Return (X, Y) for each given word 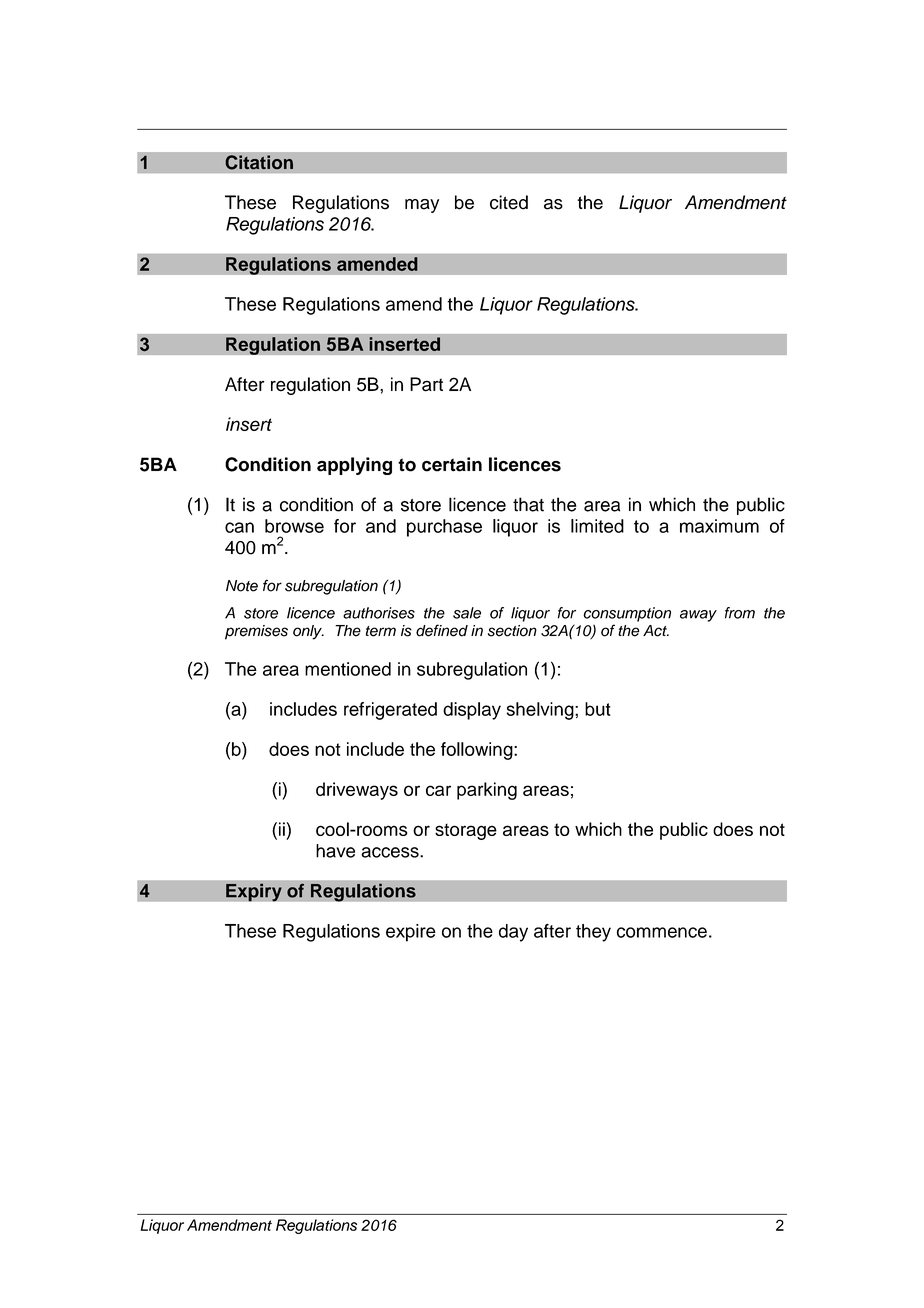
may (422, 206)
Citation (259, 162)
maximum (719, 526)
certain (452, 464)
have (335, 851)
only (308, 632)
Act (656, 631)
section (512, 631)
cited (509, 202)
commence (662, 932)
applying (354, 466)
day (513, 933)
